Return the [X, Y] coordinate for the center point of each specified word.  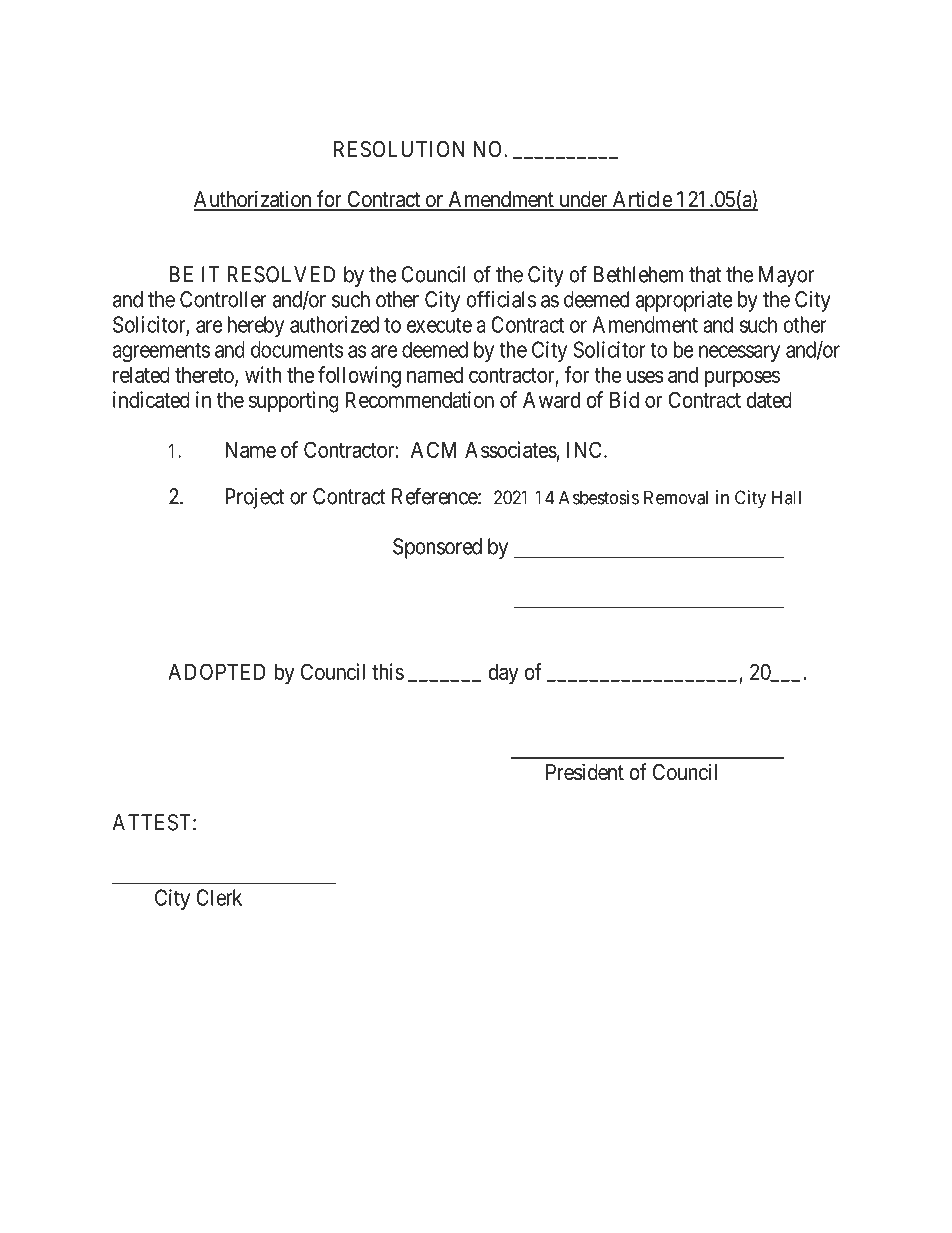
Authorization [253, 200]
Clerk [219, 897]
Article [641, 200]
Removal [676, 497]
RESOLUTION [399, 149]
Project [254, 498]
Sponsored [437, 548]
